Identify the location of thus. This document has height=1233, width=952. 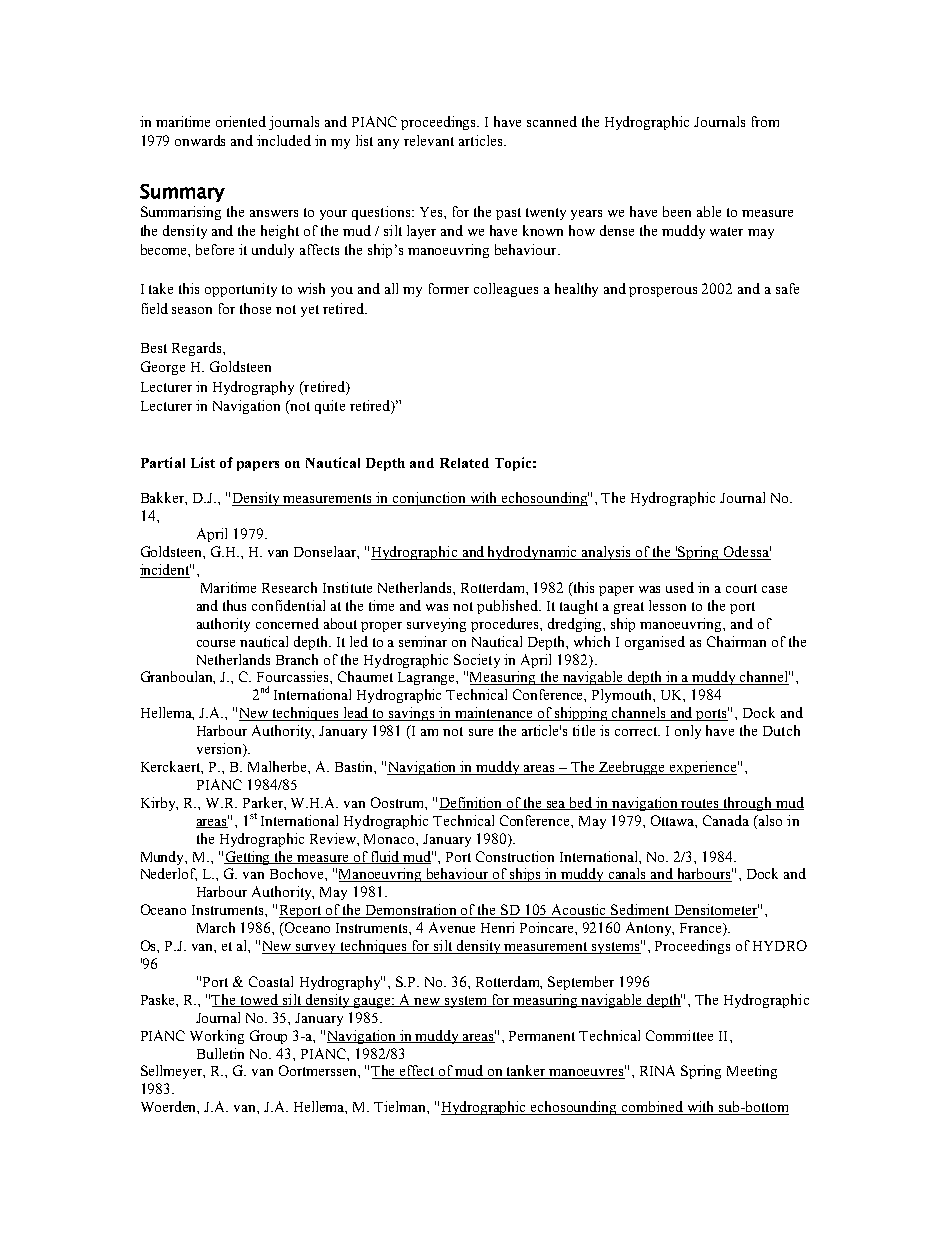
(234, 605).
